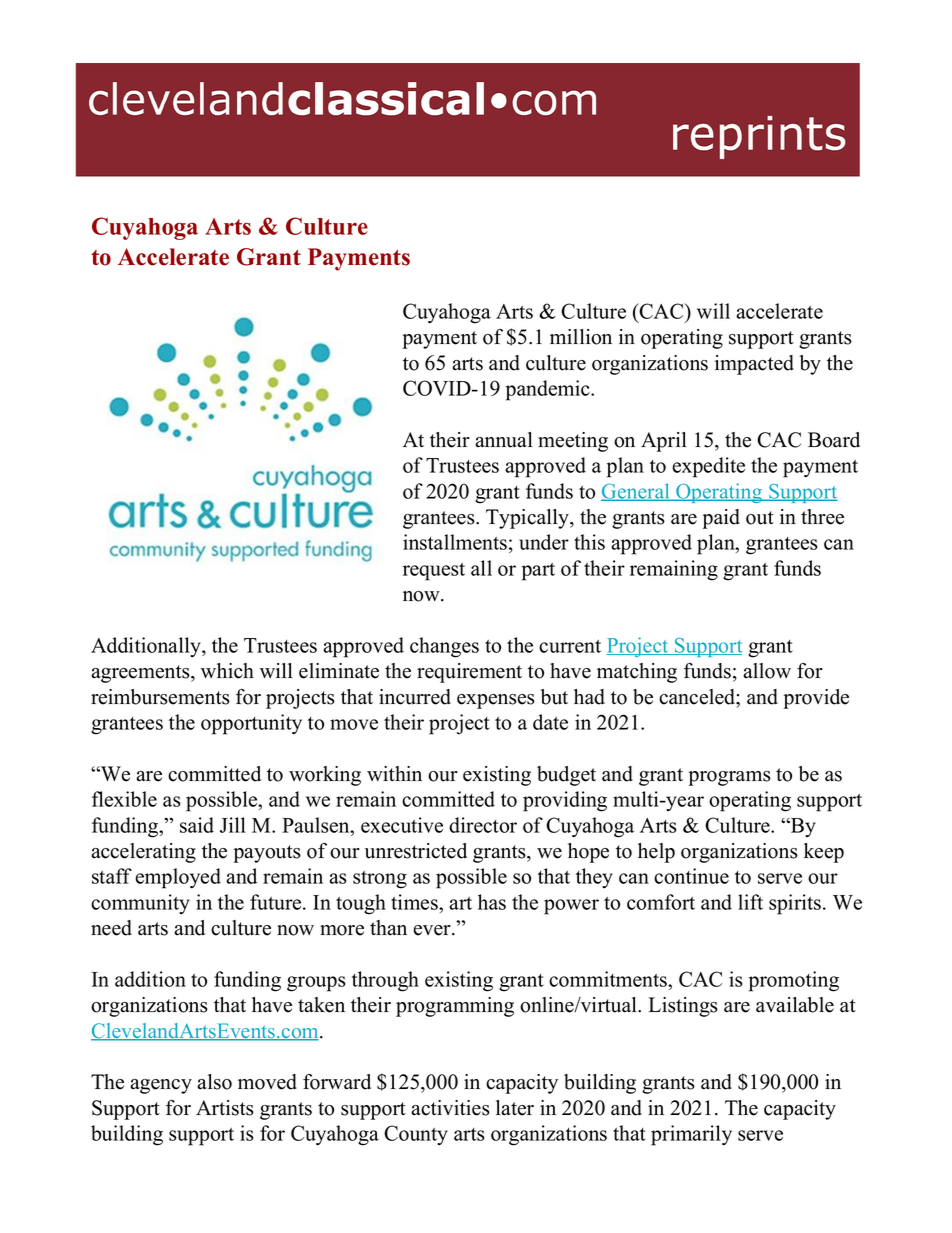 The width and height of the screenshot is (952, 1233). What do you see at coordinates (178, 878) in the screenshot?
I see `employed` at bounding box center [178, 878].
